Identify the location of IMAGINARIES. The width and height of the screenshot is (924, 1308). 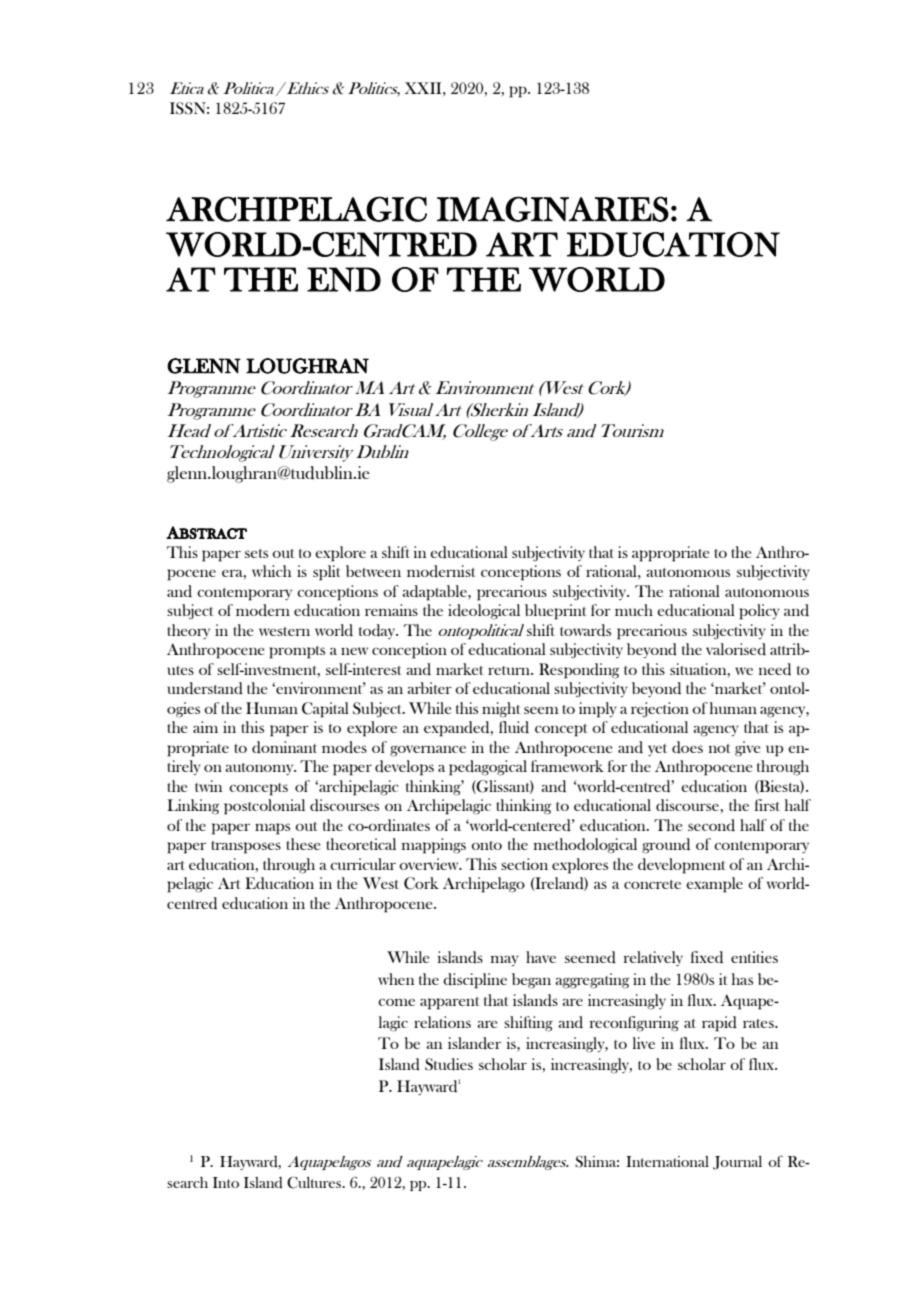
(553, 209).
